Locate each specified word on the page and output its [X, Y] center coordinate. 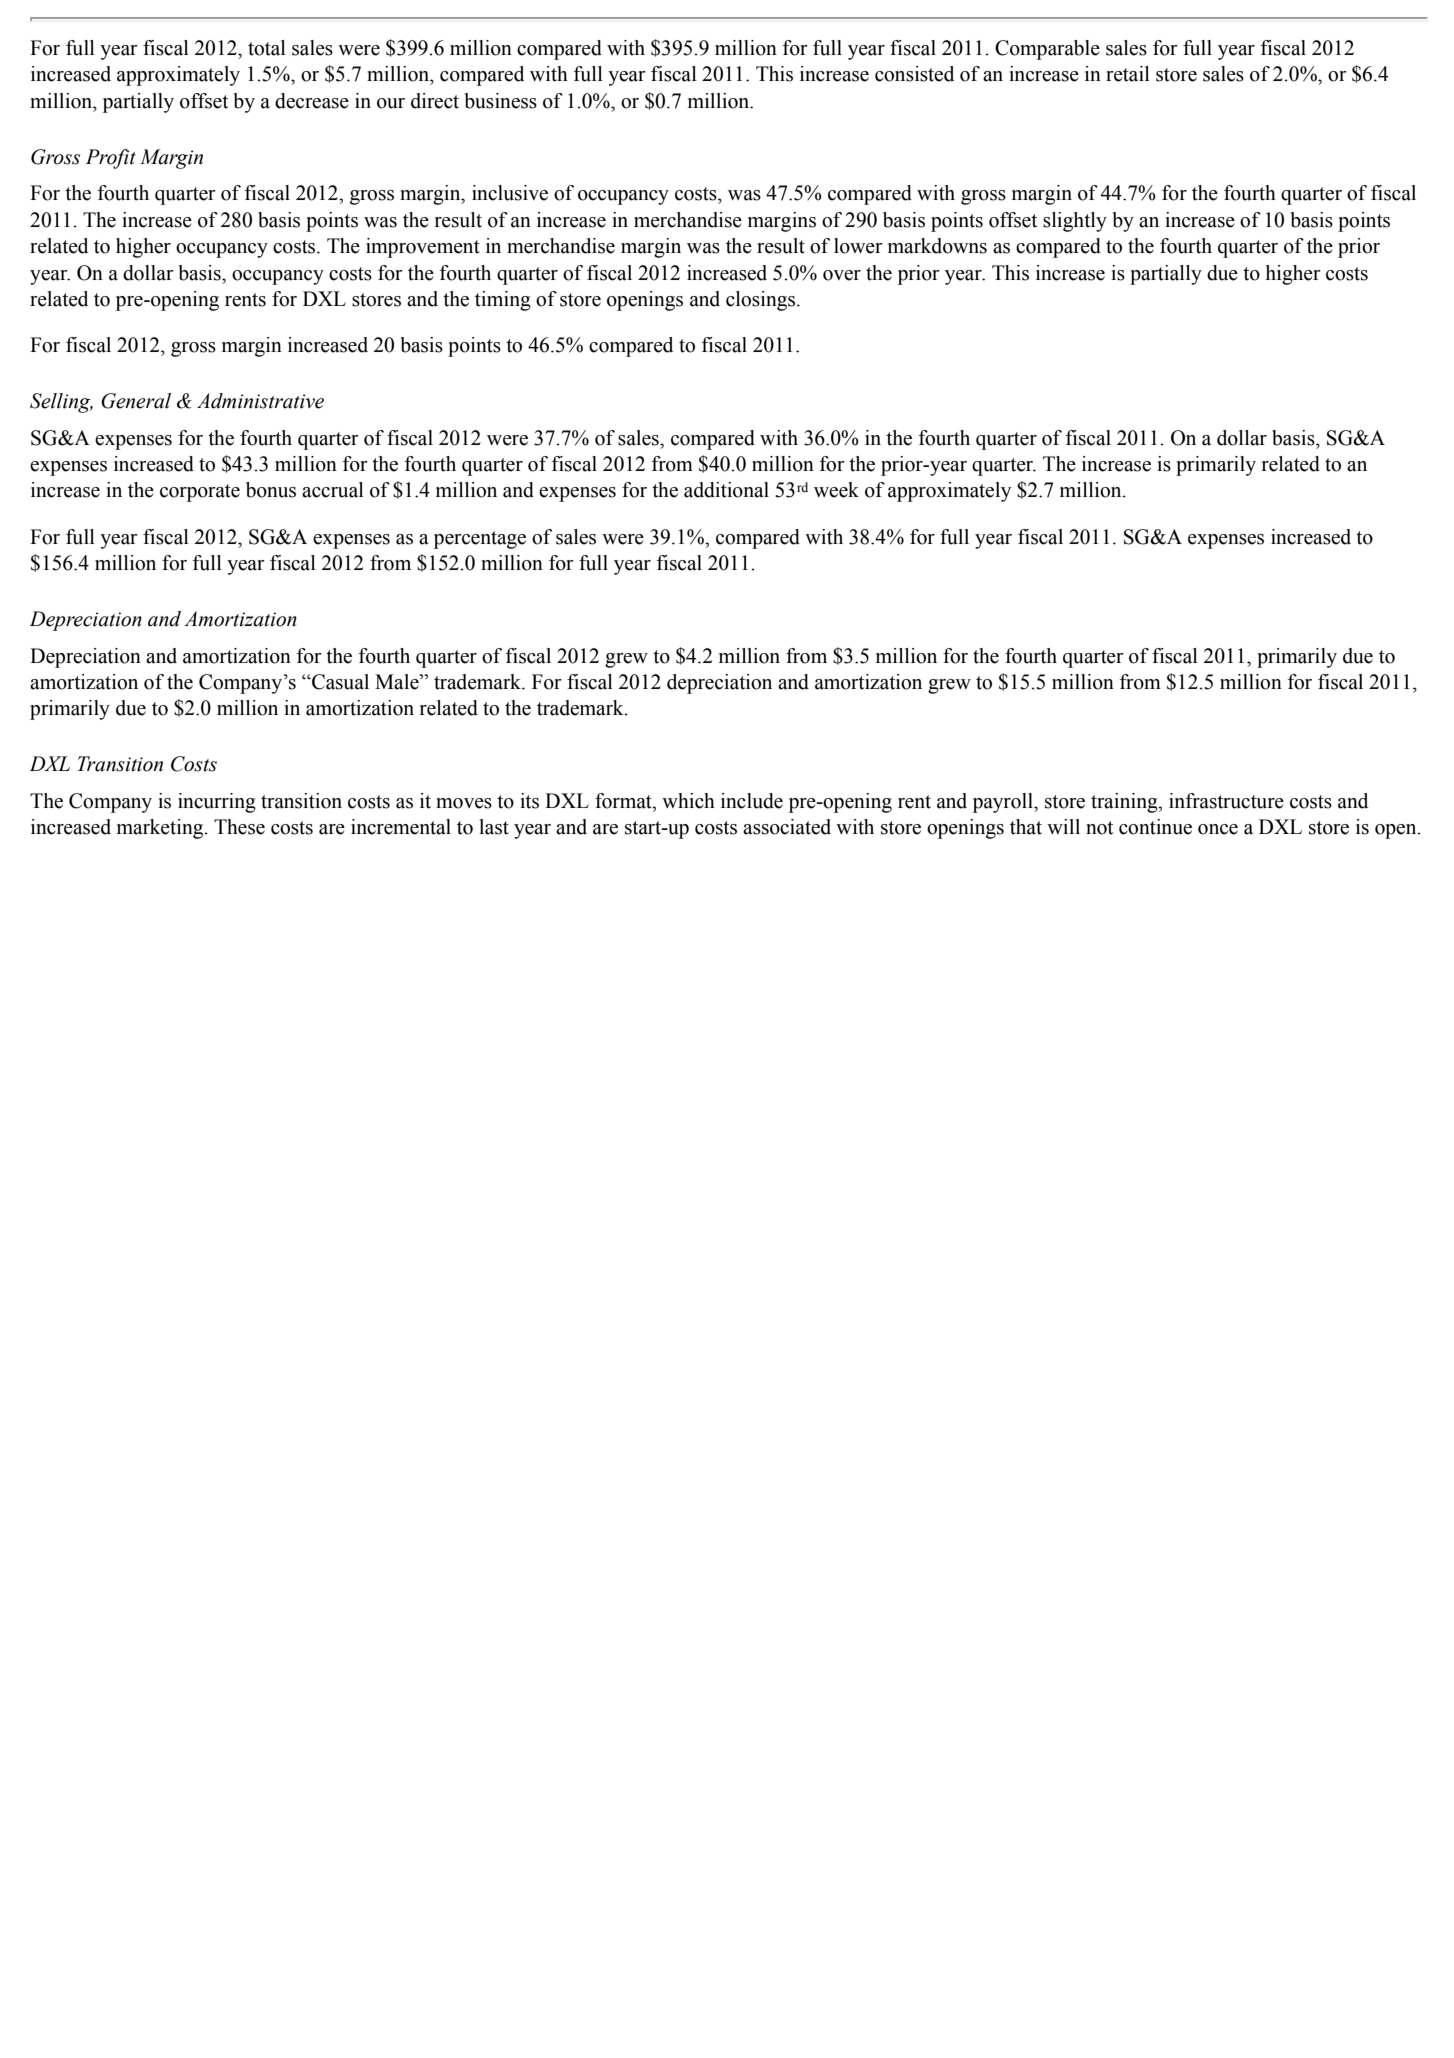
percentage [480, 540]
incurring [217, 803]
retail [1128, 74]
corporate [200, 493]
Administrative [260, 401]
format [624, 801]
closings [762, 301]
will [1063, 826]
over [842, 275]
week [836, 490]
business [501, 101]
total [267, 48]
